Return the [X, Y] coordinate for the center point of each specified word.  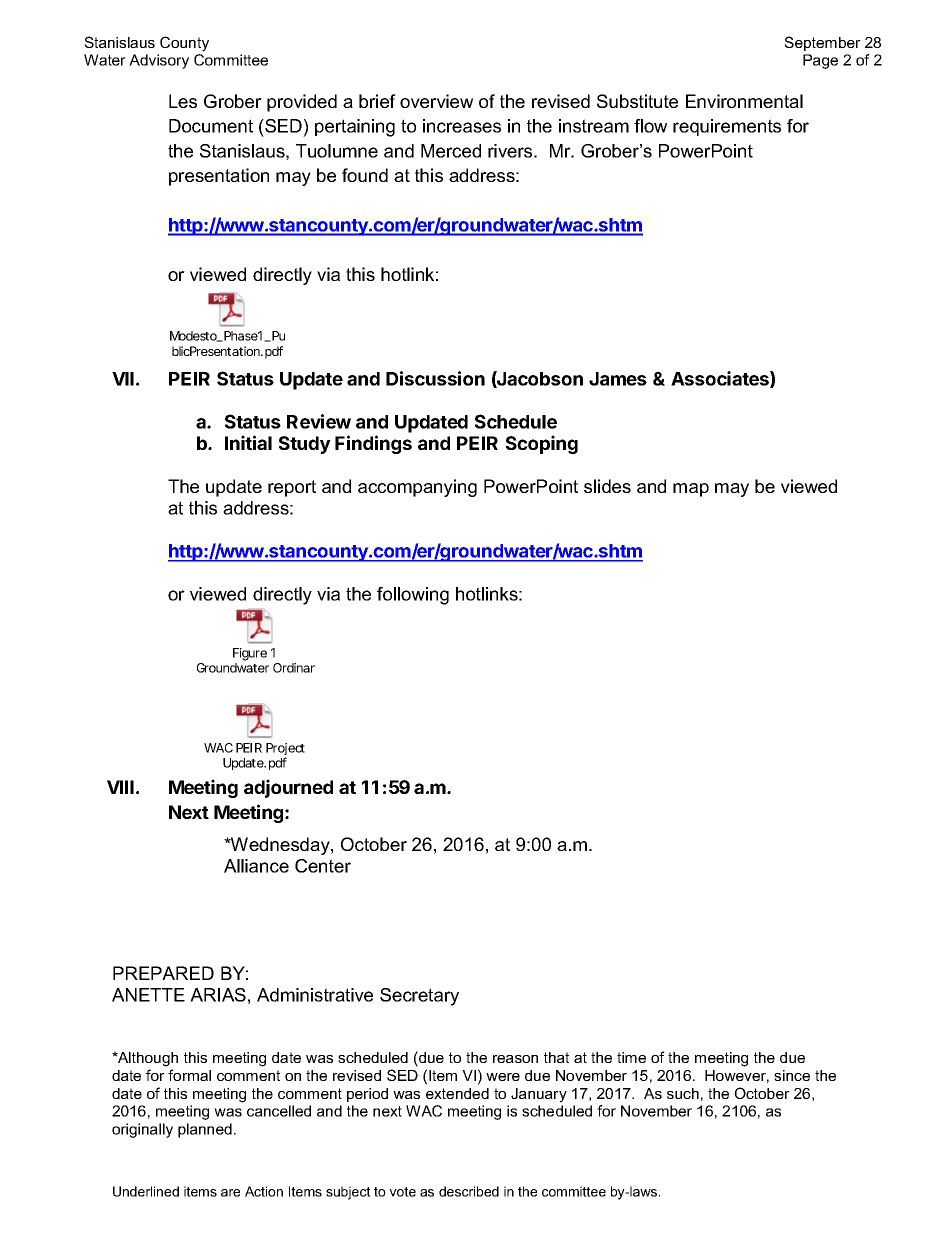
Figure [250, 654]
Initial [248, 442]
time [631, 1057]
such [683, 1093]
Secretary [419, 997]
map [691, 490]
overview [436, 101]
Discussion [435, 378]
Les [183, 101]
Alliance [256, 866]
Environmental [744, 101]
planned [205, 1130]
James [618, 379]
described [469, 1191]
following [413, 596]
